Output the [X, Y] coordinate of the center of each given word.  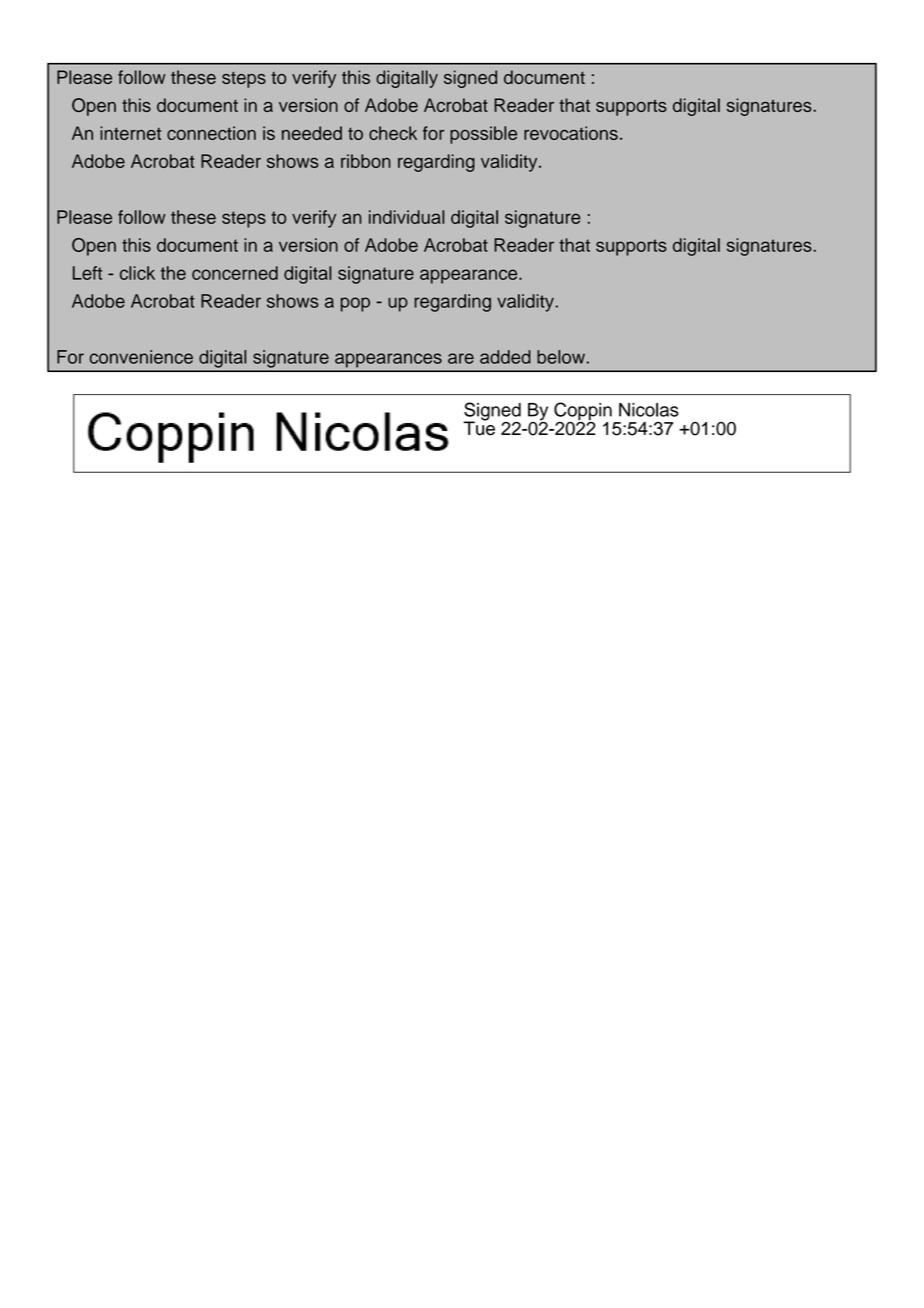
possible [483, 135]
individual [406, 217]
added [505, 357]
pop [355, 304]
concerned [235, 273]
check [393, 133]
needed [312, 133]
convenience [141, 357]
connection [211, 133]
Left [87, 273]
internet [130, 133]
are [461, 358]
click [137, 273]
